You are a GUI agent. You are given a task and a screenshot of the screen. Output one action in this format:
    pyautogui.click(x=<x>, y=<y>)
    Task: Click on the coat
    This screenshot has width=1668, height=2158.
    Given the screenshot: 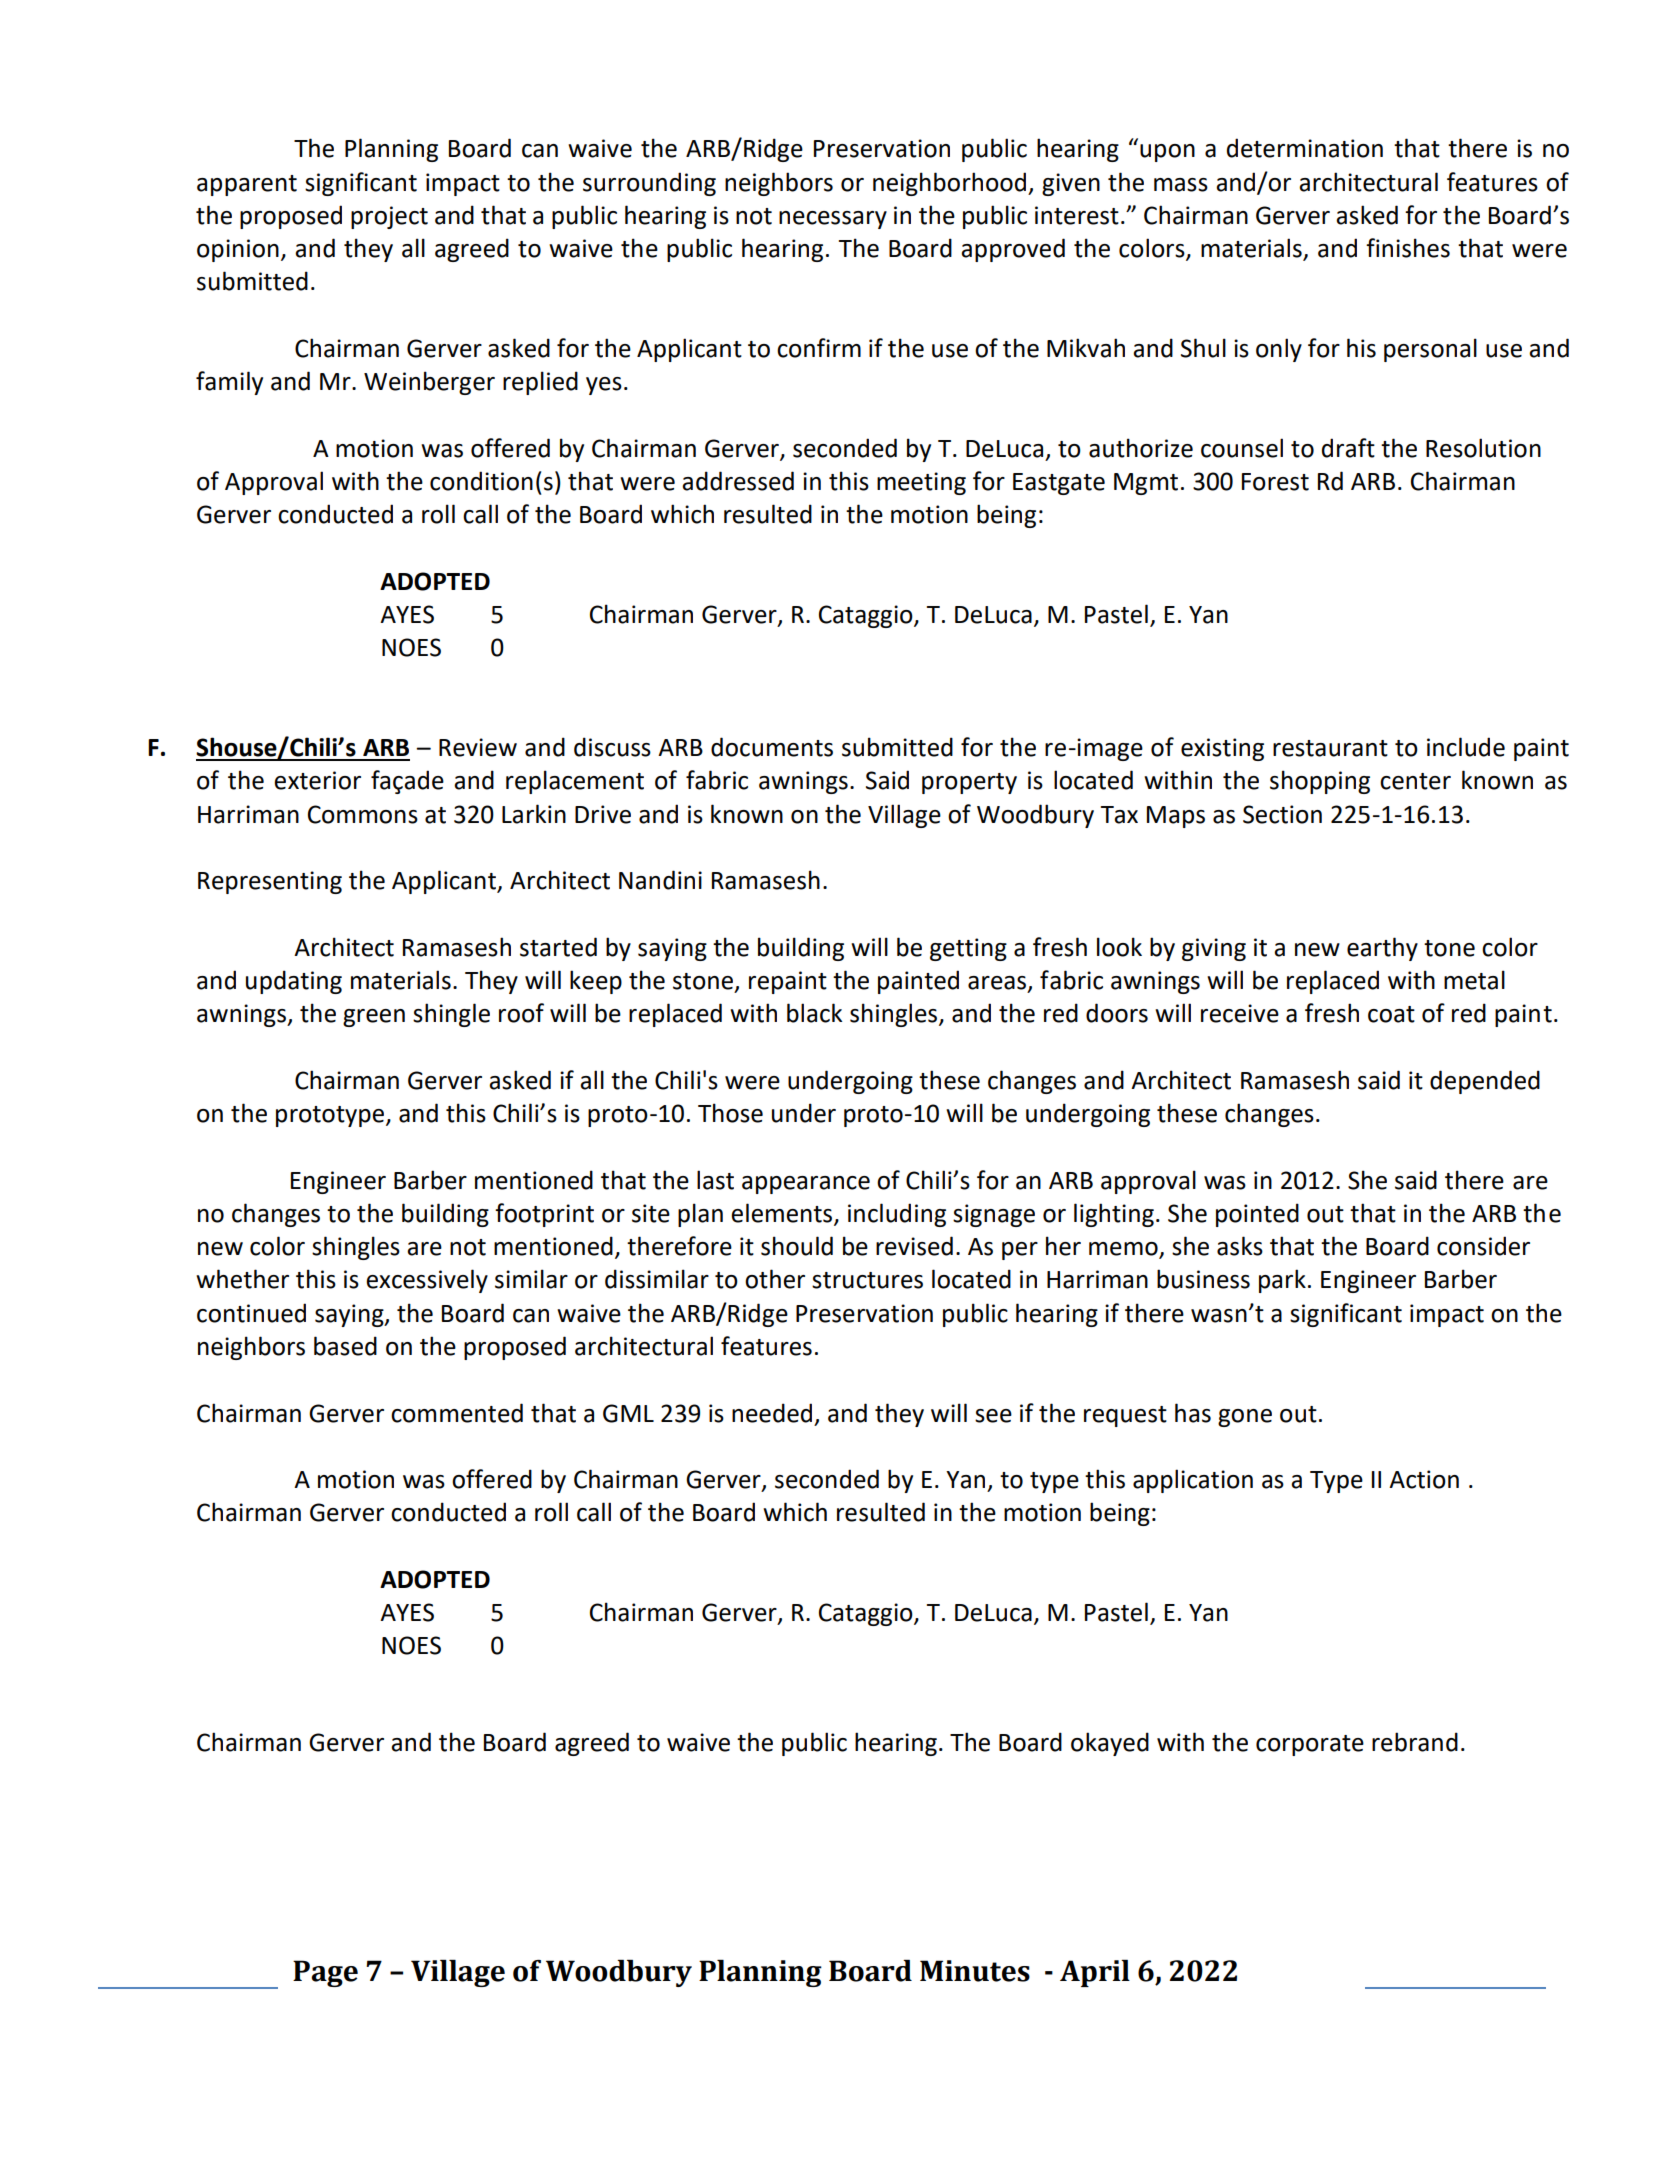 What is the action you would take?
    pyautogui.click(x=1391, y=1014)
